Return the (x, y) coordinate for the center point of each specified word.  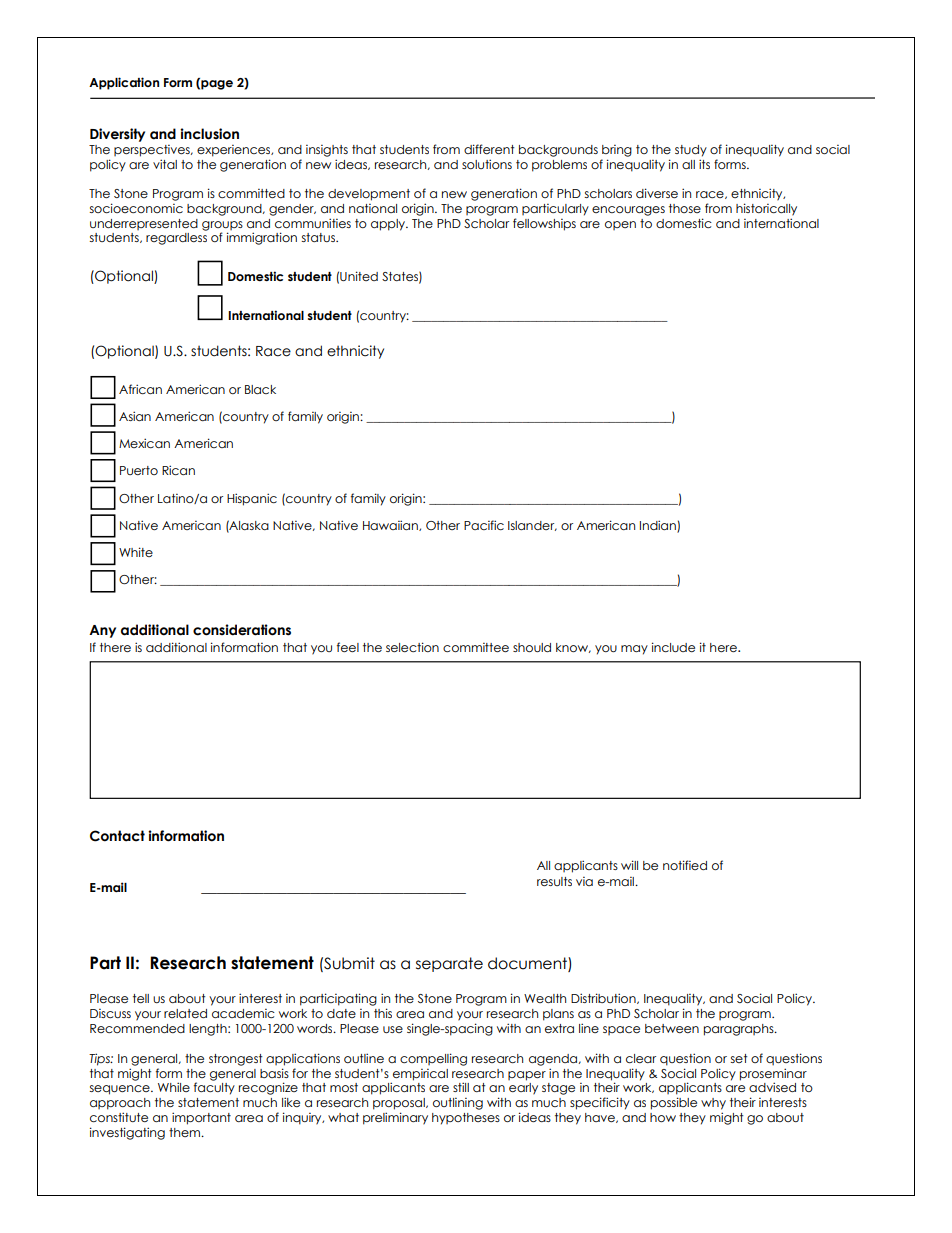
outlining (458, 1104)
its (704, 164)
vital (165, 164)
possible (674, 1103)
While (174, 1087)
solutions (487, 164)
